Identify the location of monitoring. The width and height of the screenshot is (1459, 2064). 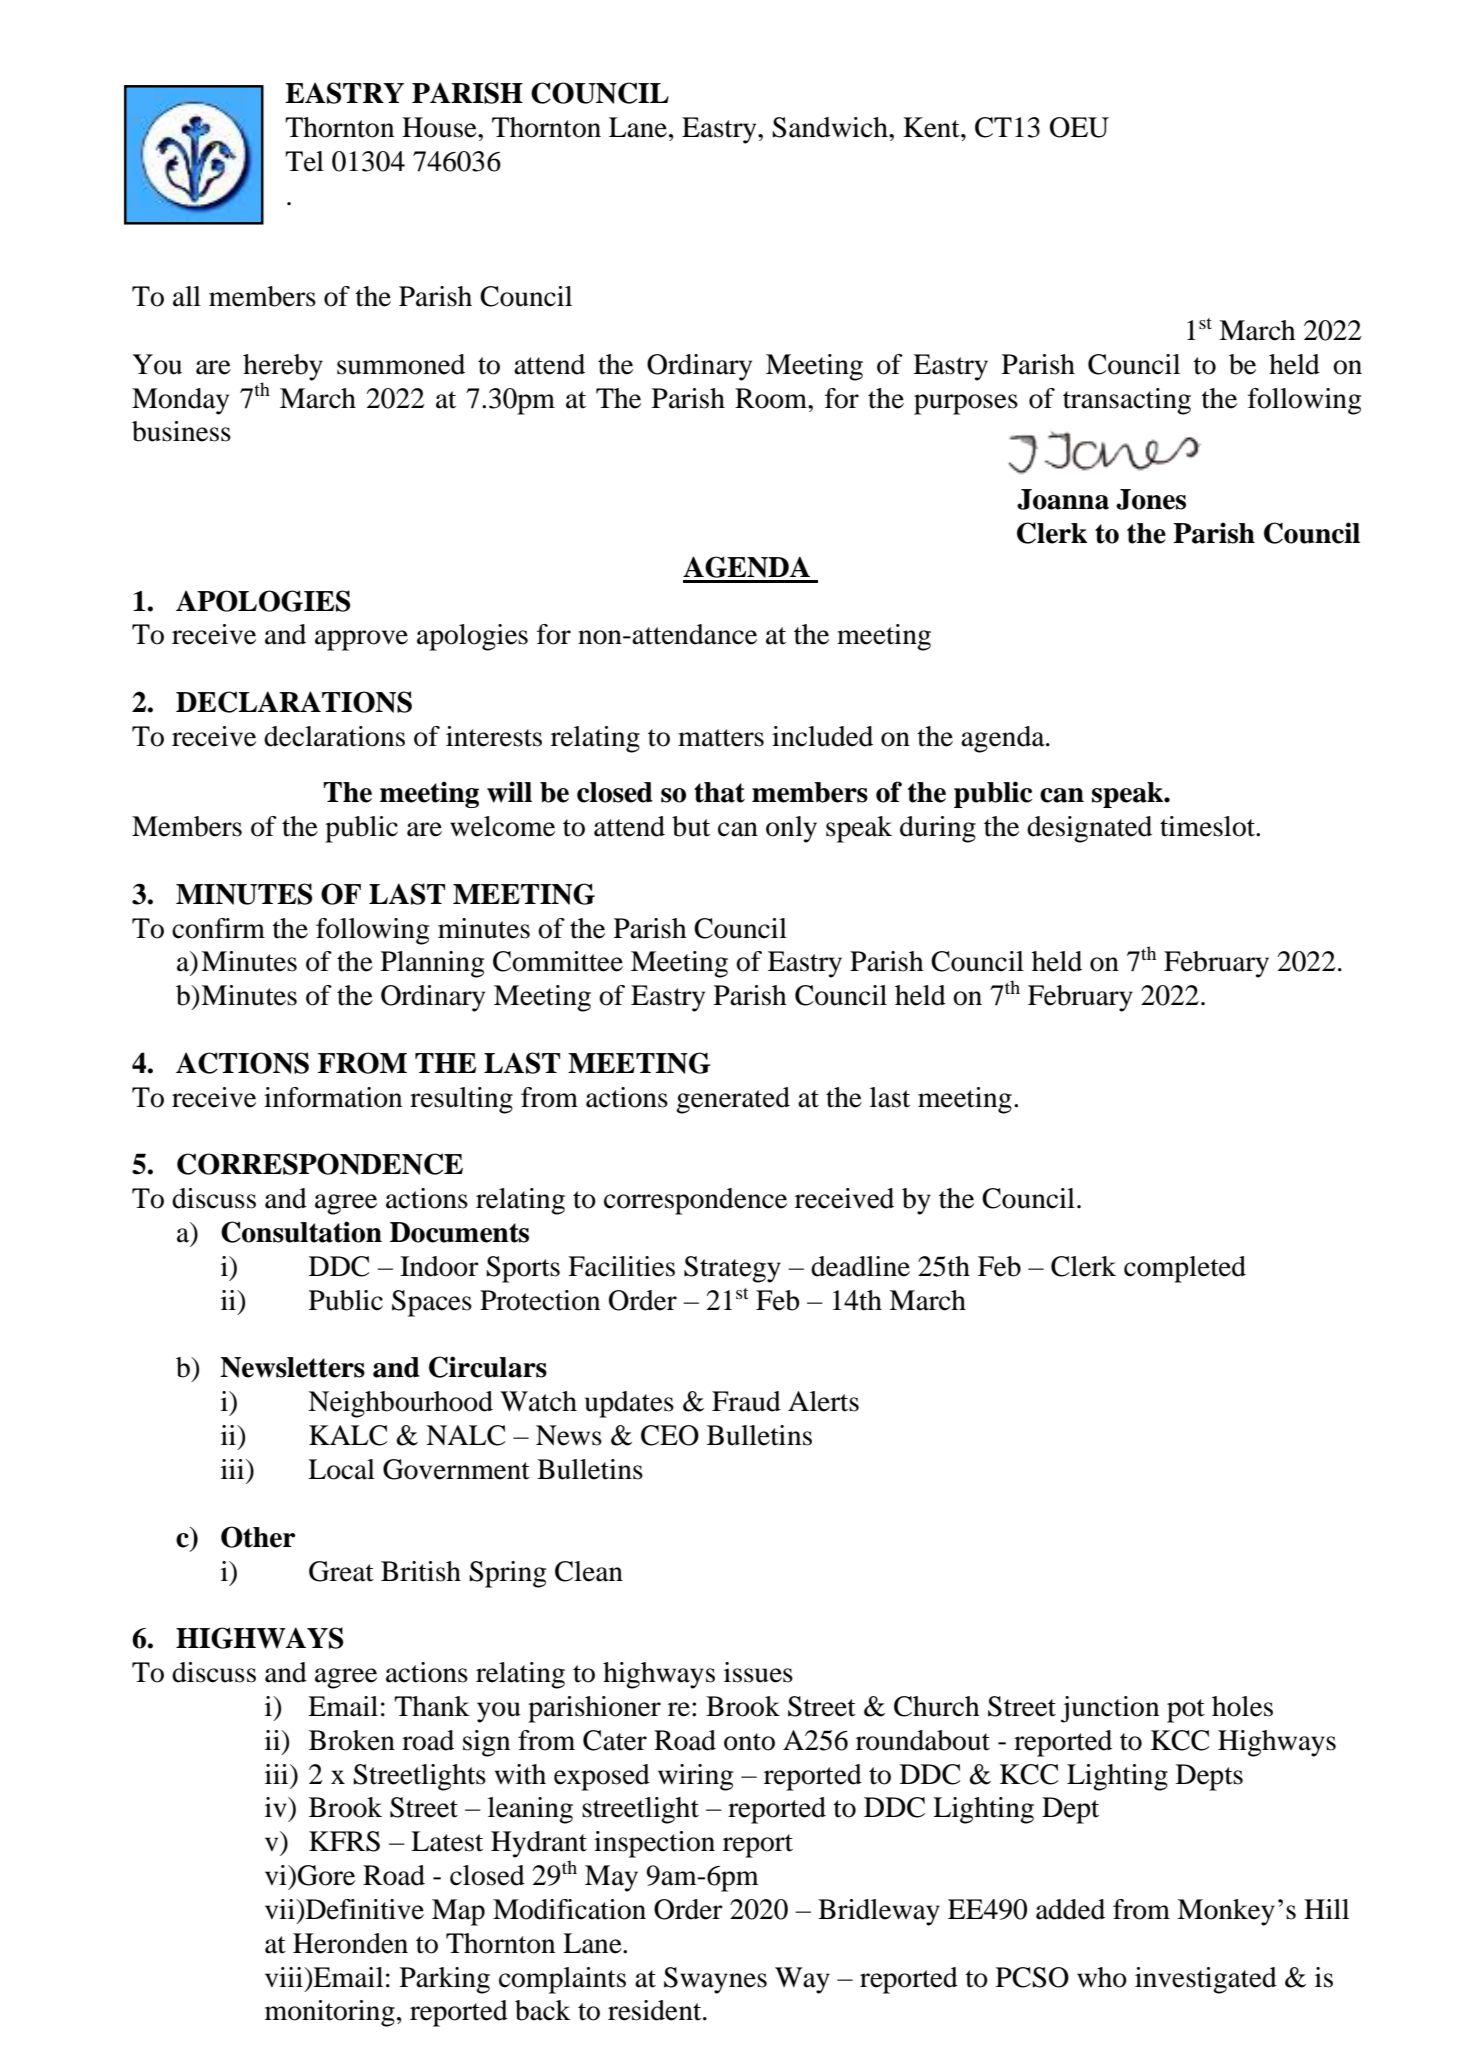
(330, 2013).
